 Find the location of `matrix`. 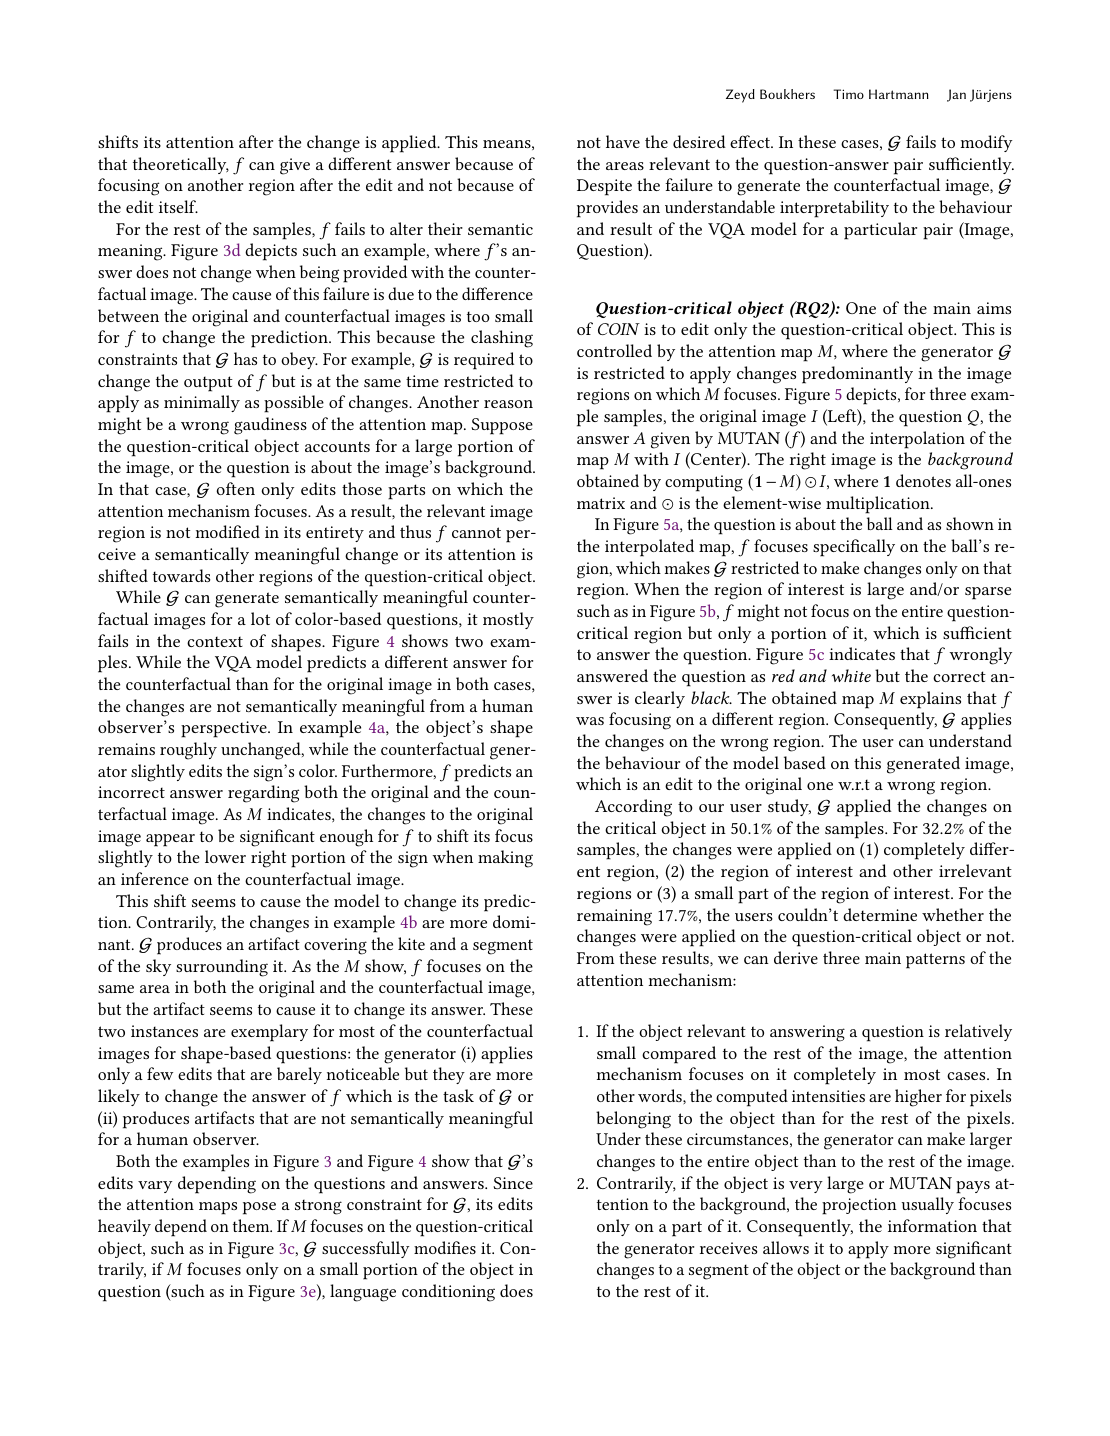

matrix is located at coordinates (601, 503).
